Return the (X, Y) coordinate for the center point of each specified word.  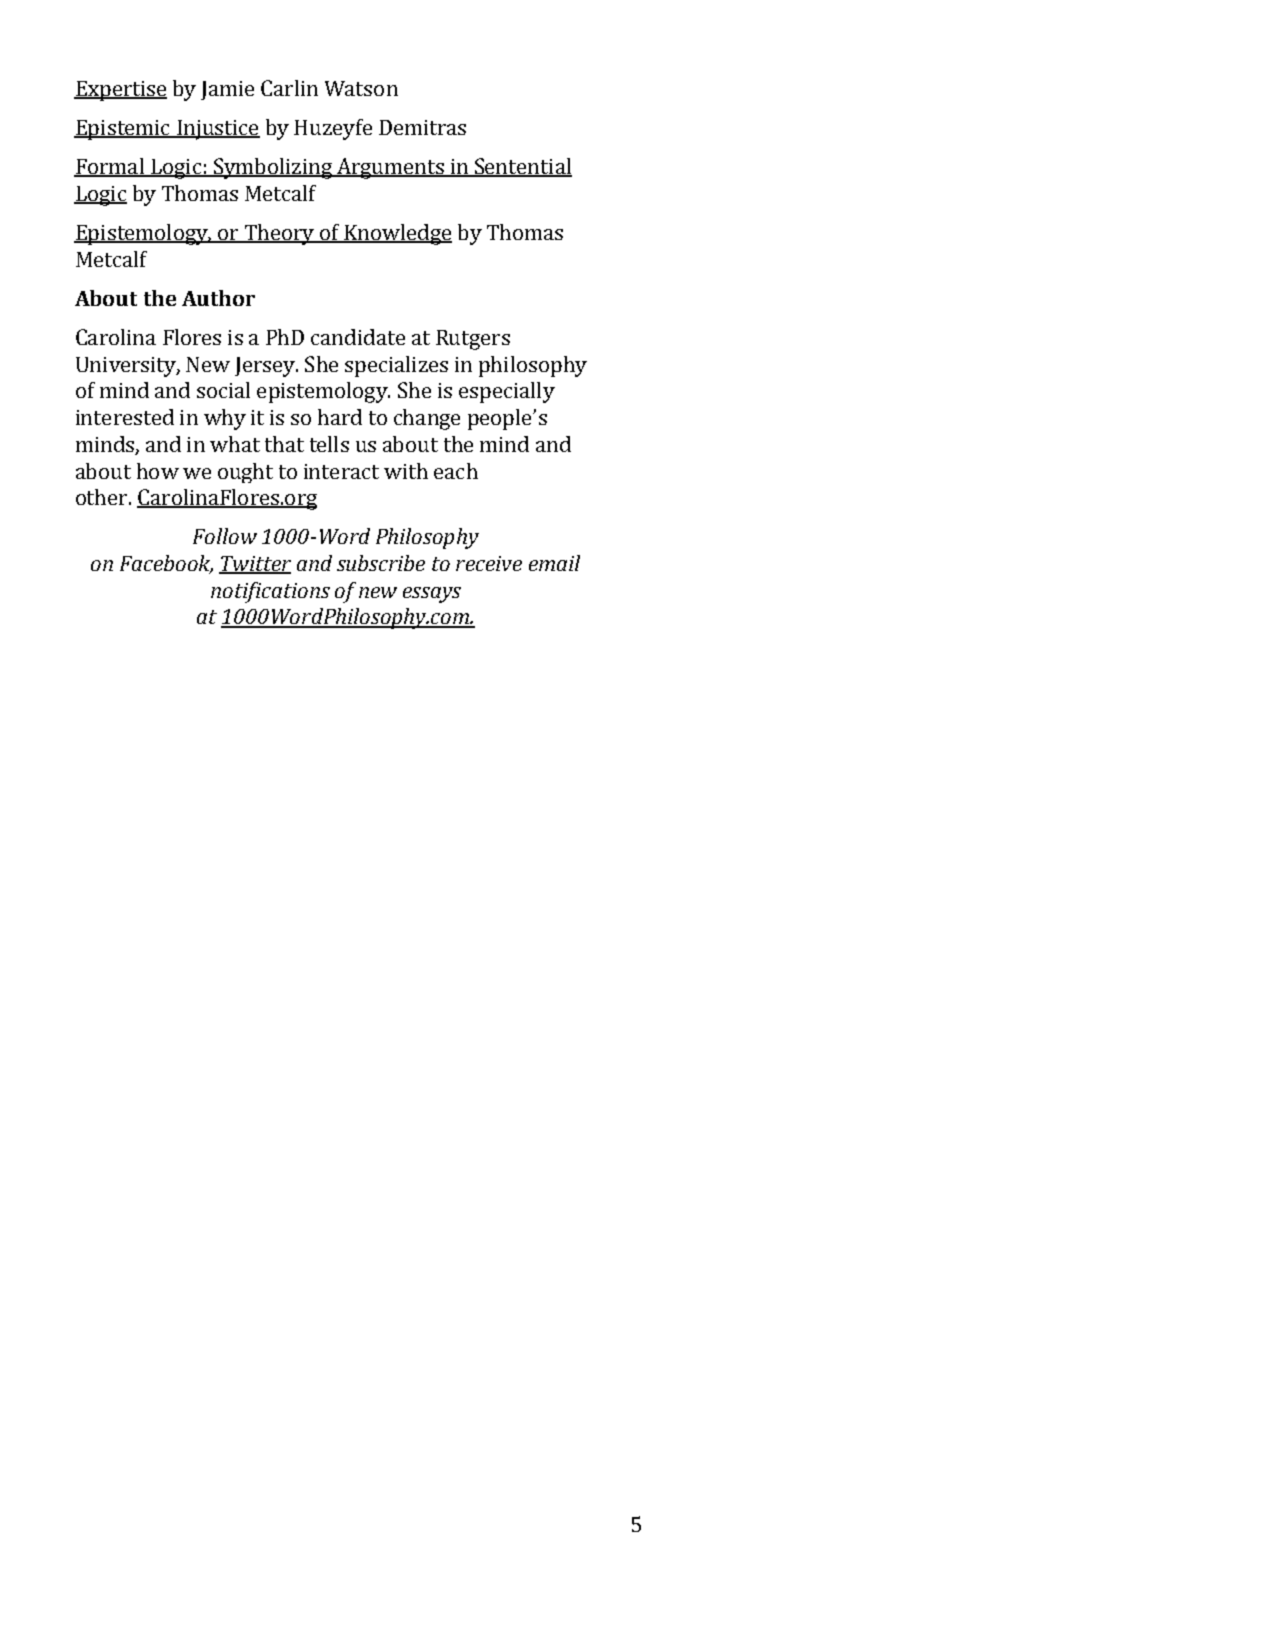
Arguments (390, 168)
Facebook (166, 564)
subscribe (381, 563)
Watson (361, 88)
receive (489, 563)
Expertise (120, 91)
